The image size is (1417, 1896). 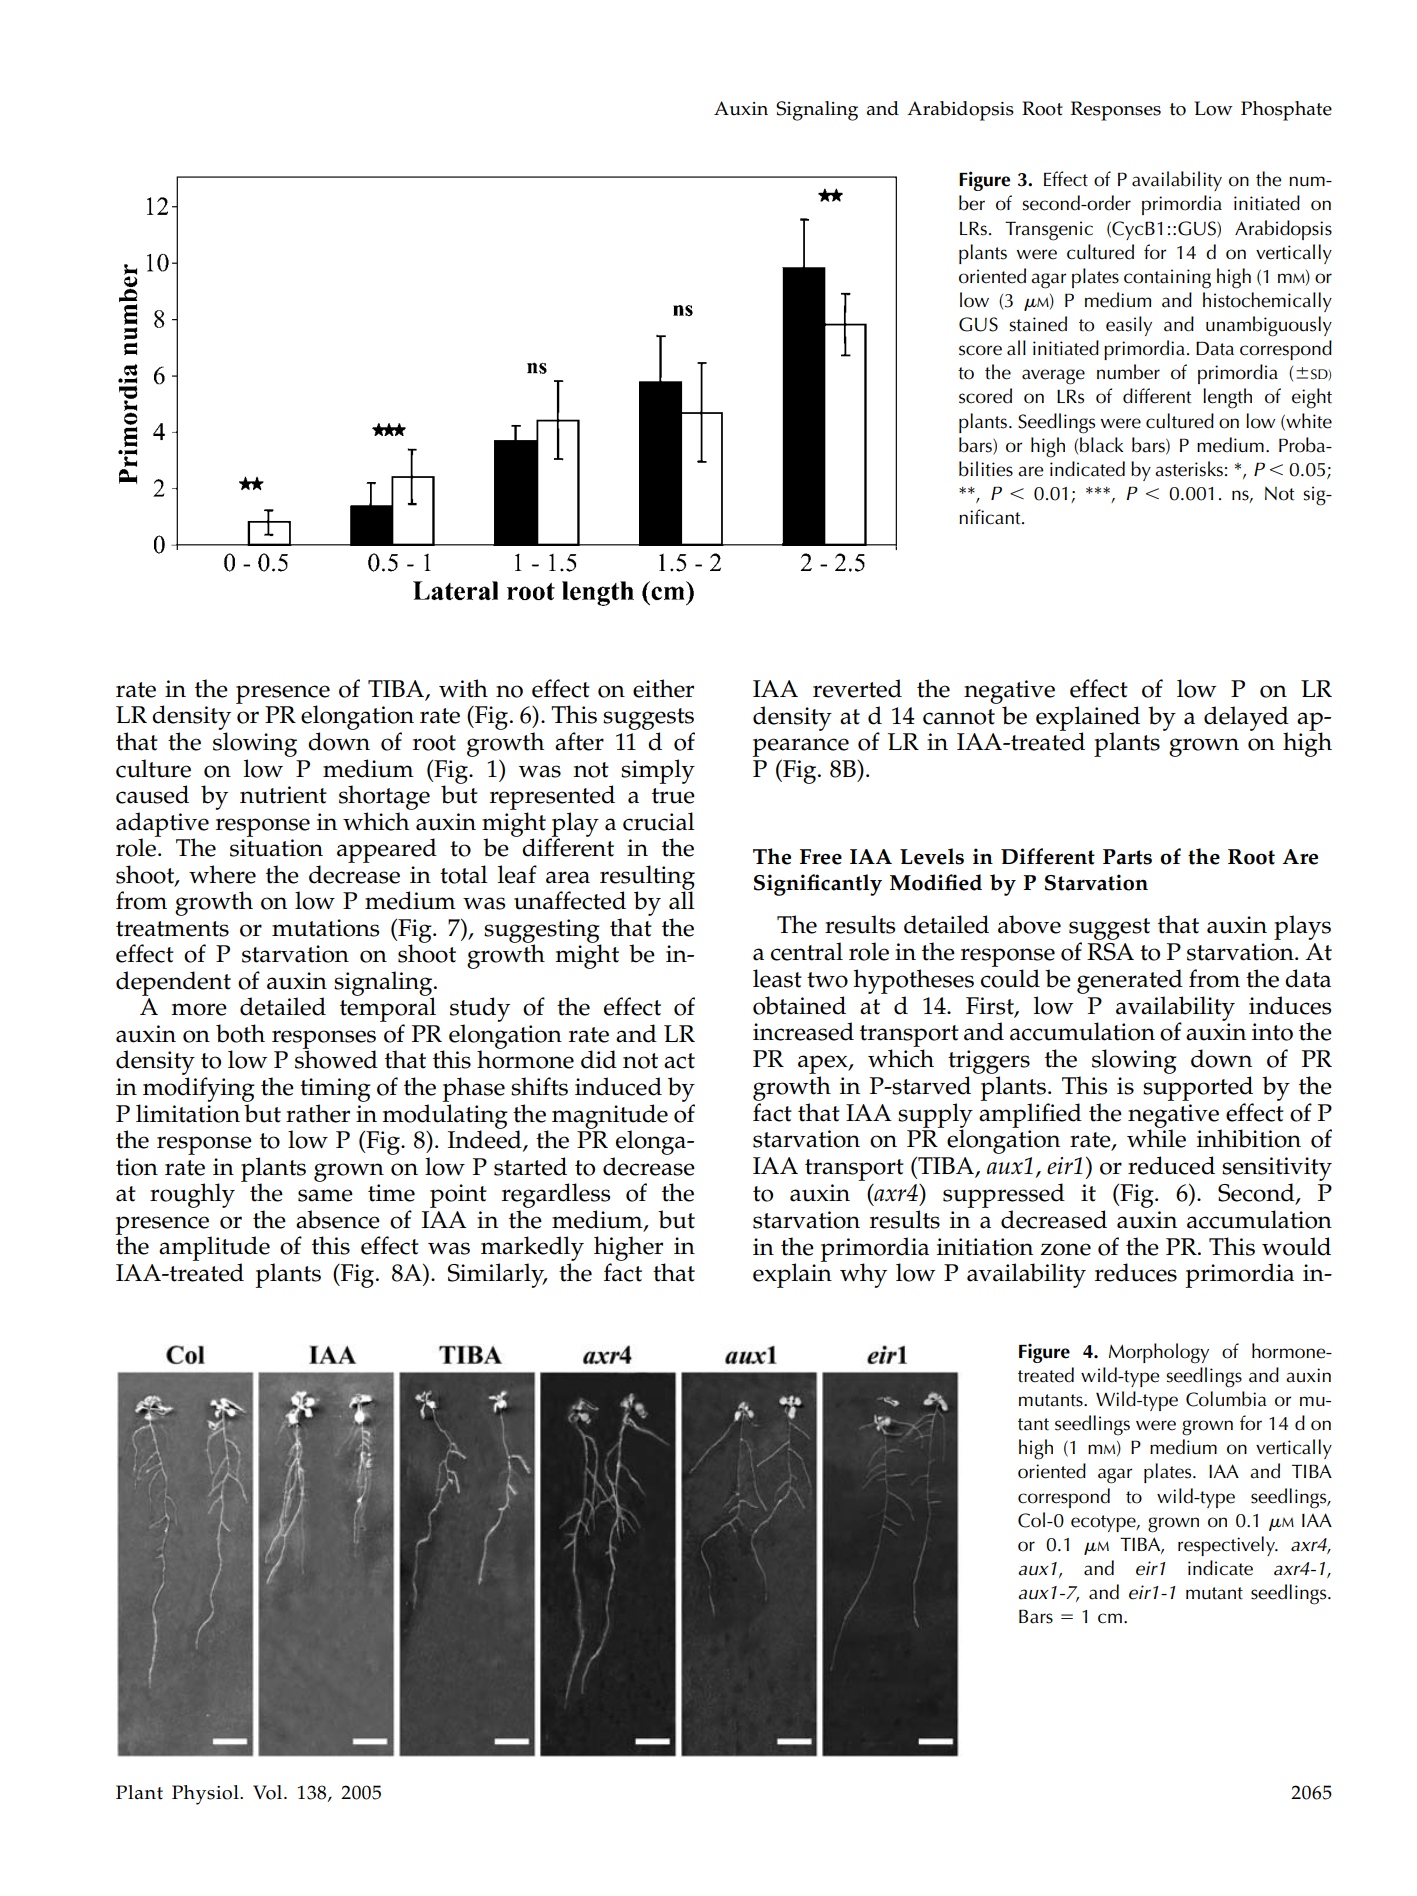 I want to click on least, so click(x=777, y=978).
